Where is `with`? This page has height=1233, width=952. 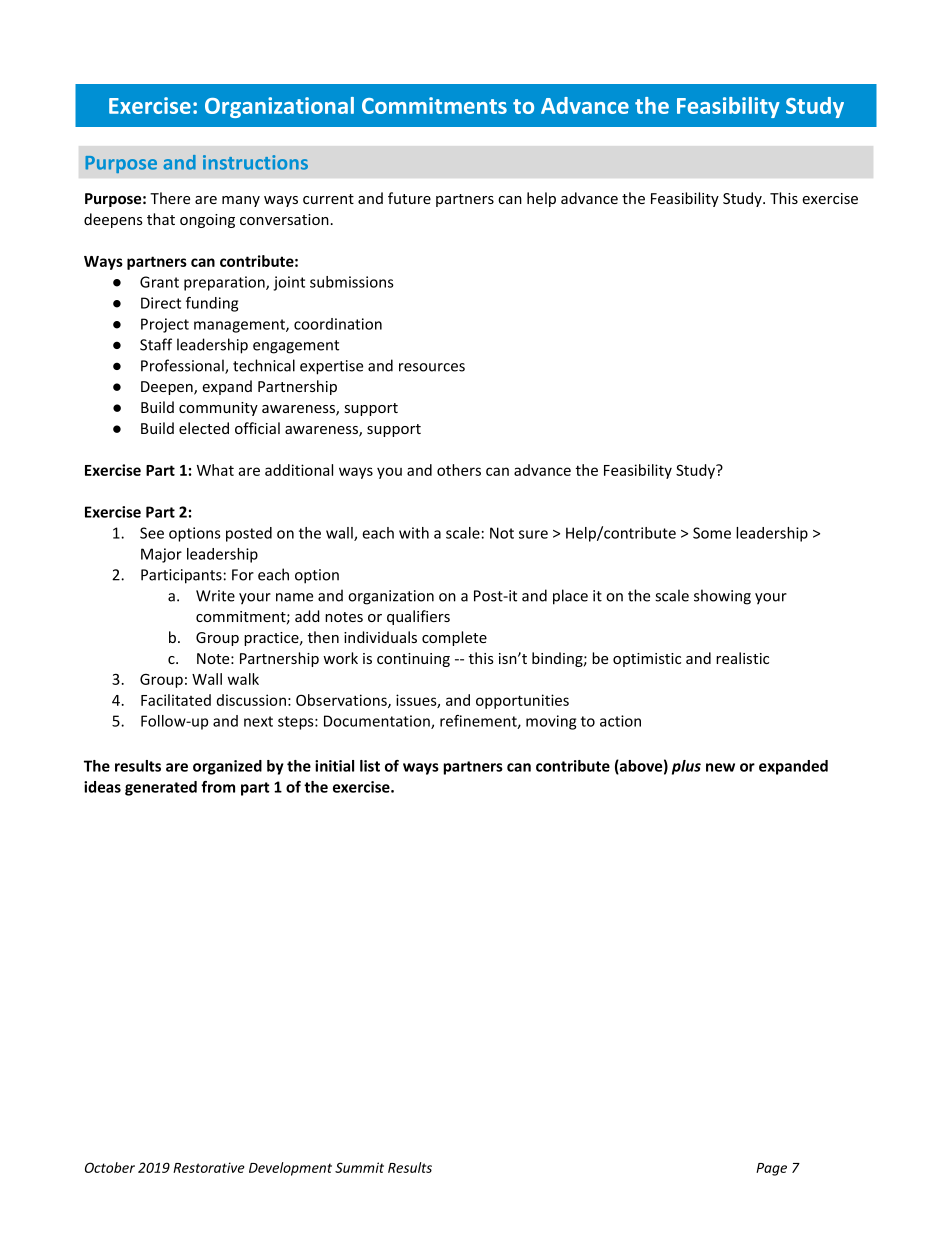 with is located at coordinates (414, 533).
